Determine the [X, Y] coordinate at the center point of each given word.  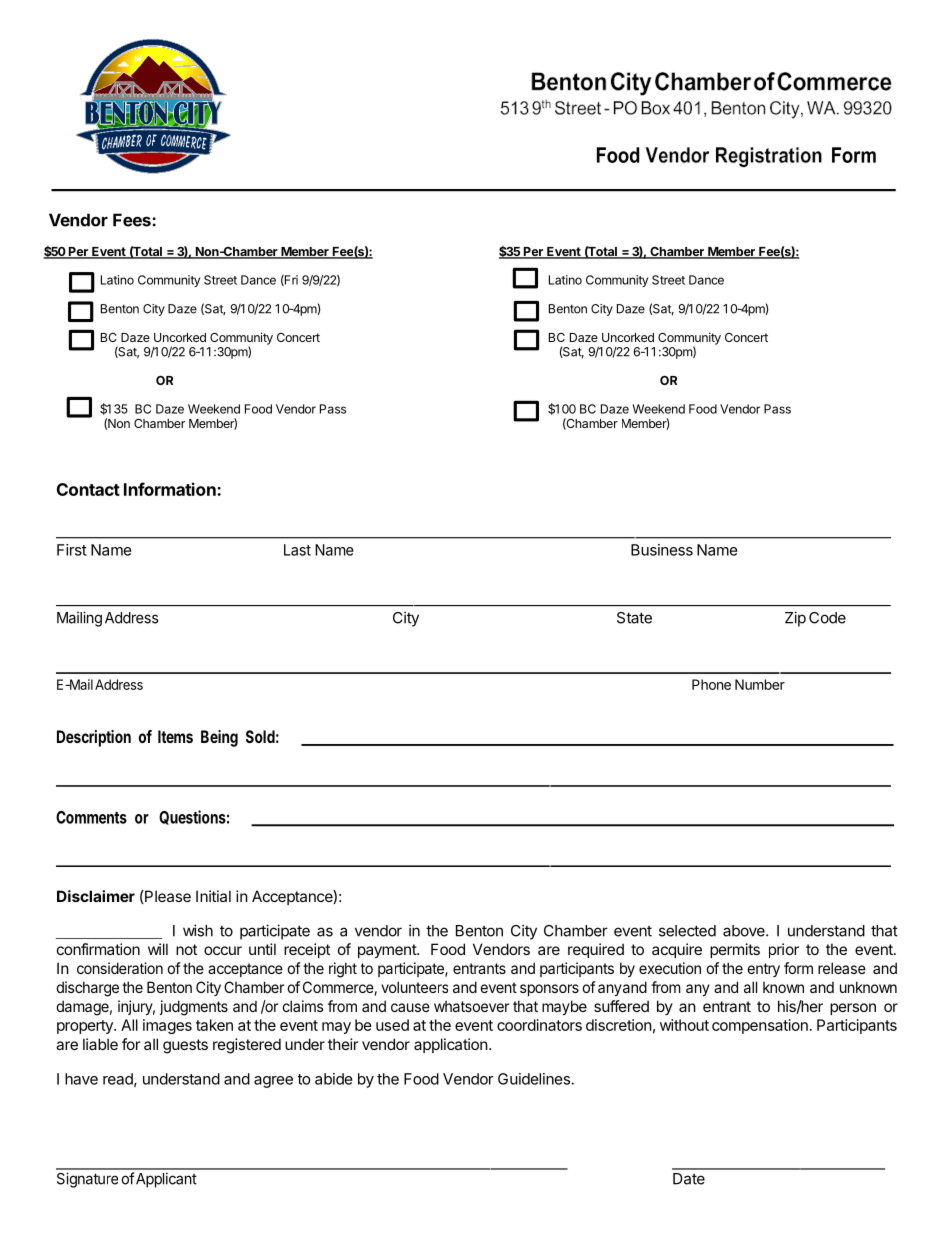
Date [689, 1179]
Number [760, 684]
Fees [133, 220]
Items [175, 736]
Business [662, 550]
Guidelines [534, 1079]
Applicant [166, 1180]
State [634, 618]
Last [297, 550]
